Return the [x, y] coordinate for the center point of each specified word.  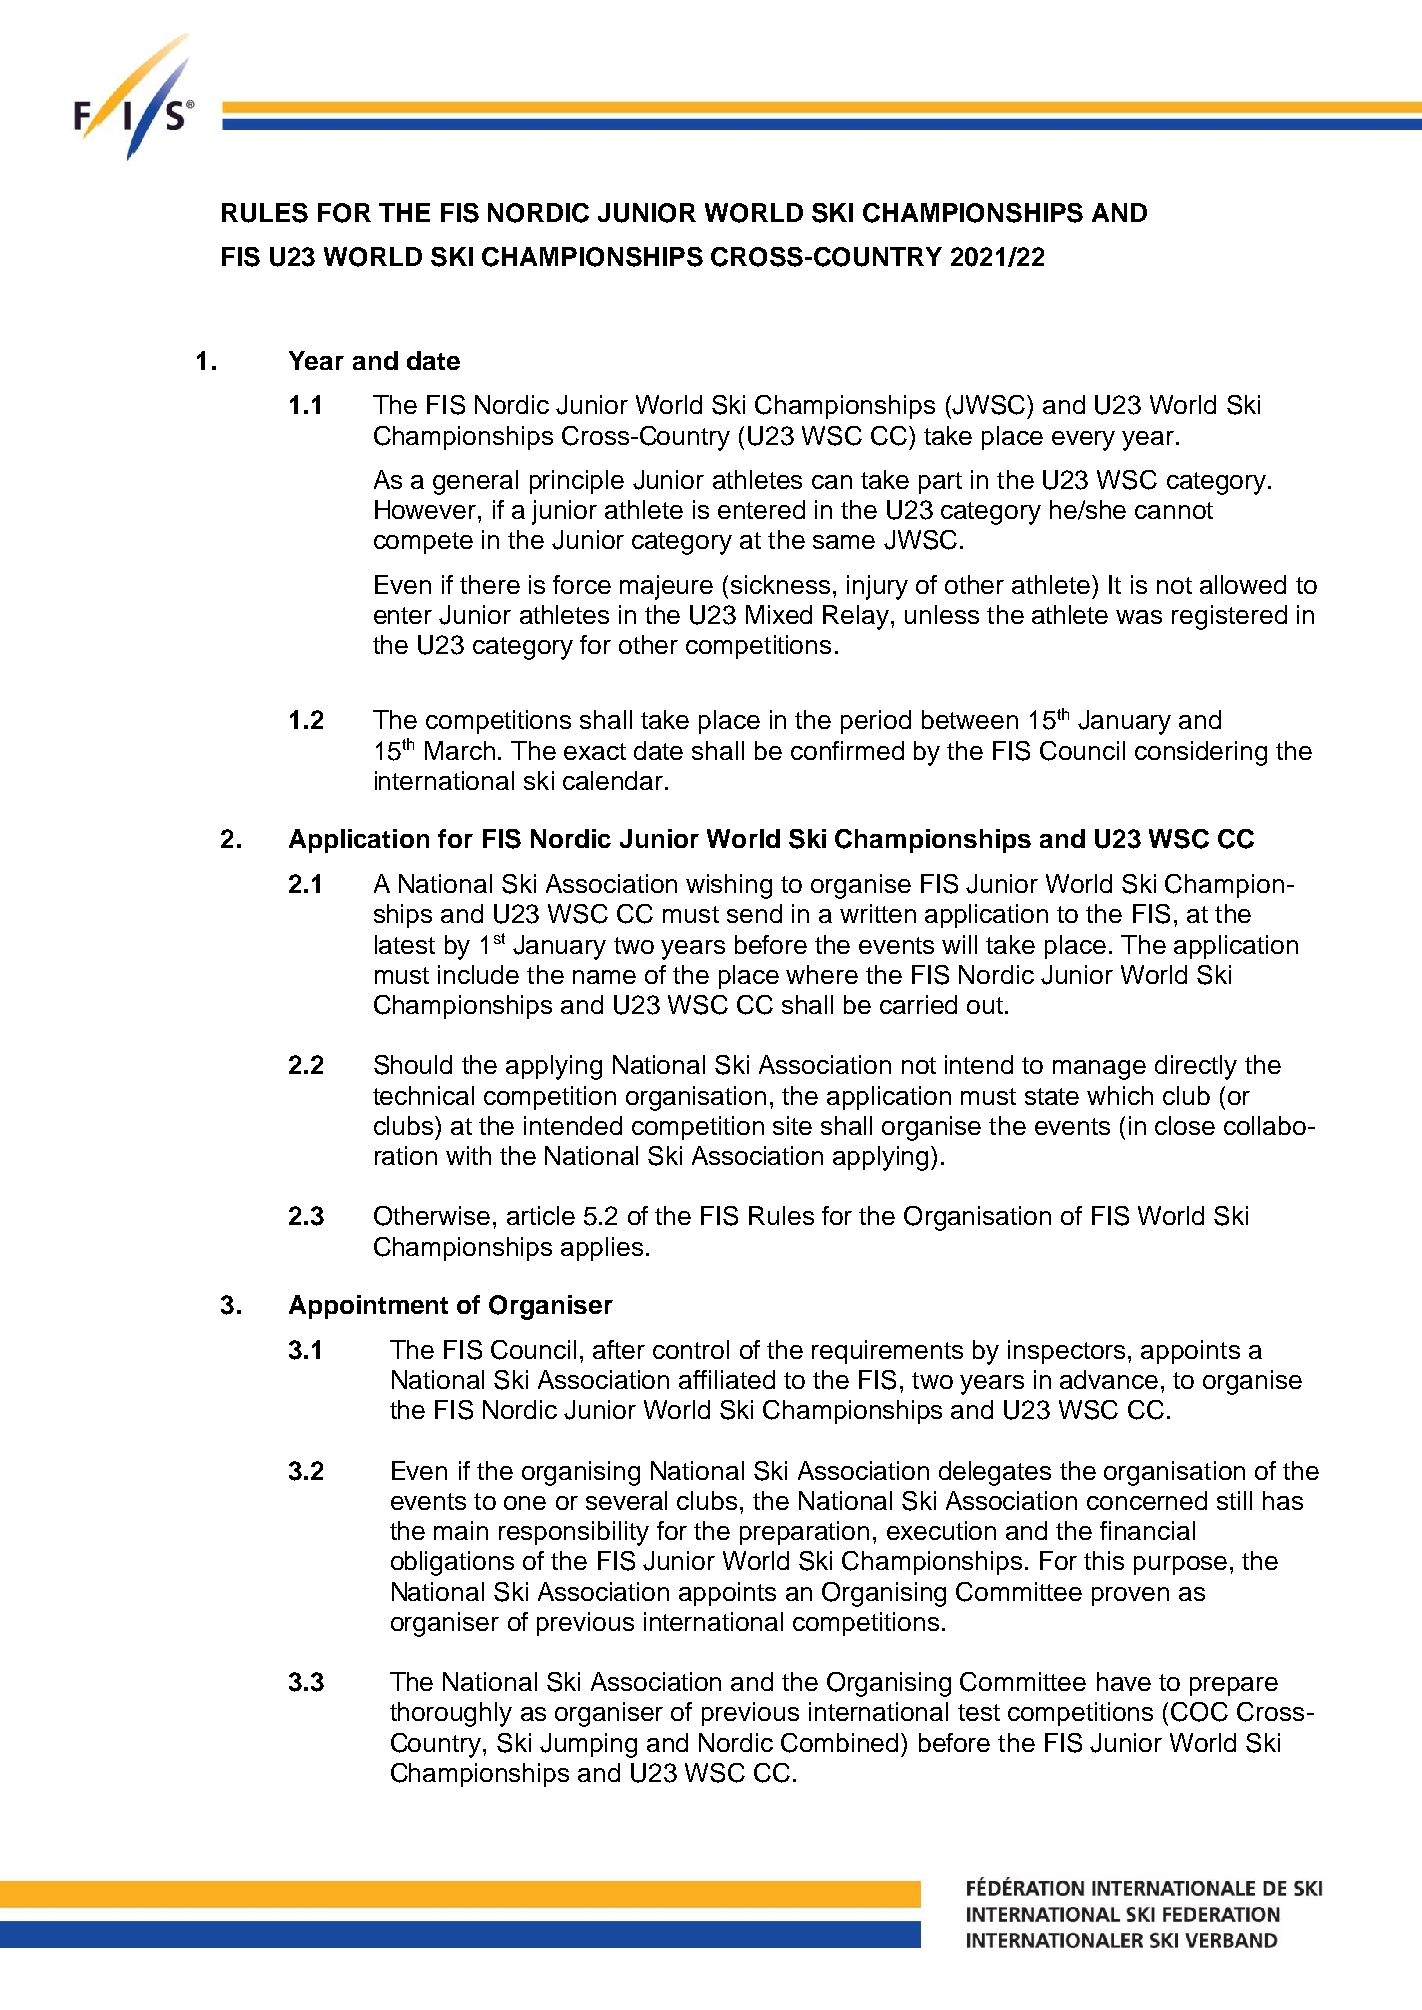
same [844, 542]
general [475, 482]
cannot [1174, 510]
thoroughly [451, 1714]
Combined [841, 1743]
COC [1199, 1712]
